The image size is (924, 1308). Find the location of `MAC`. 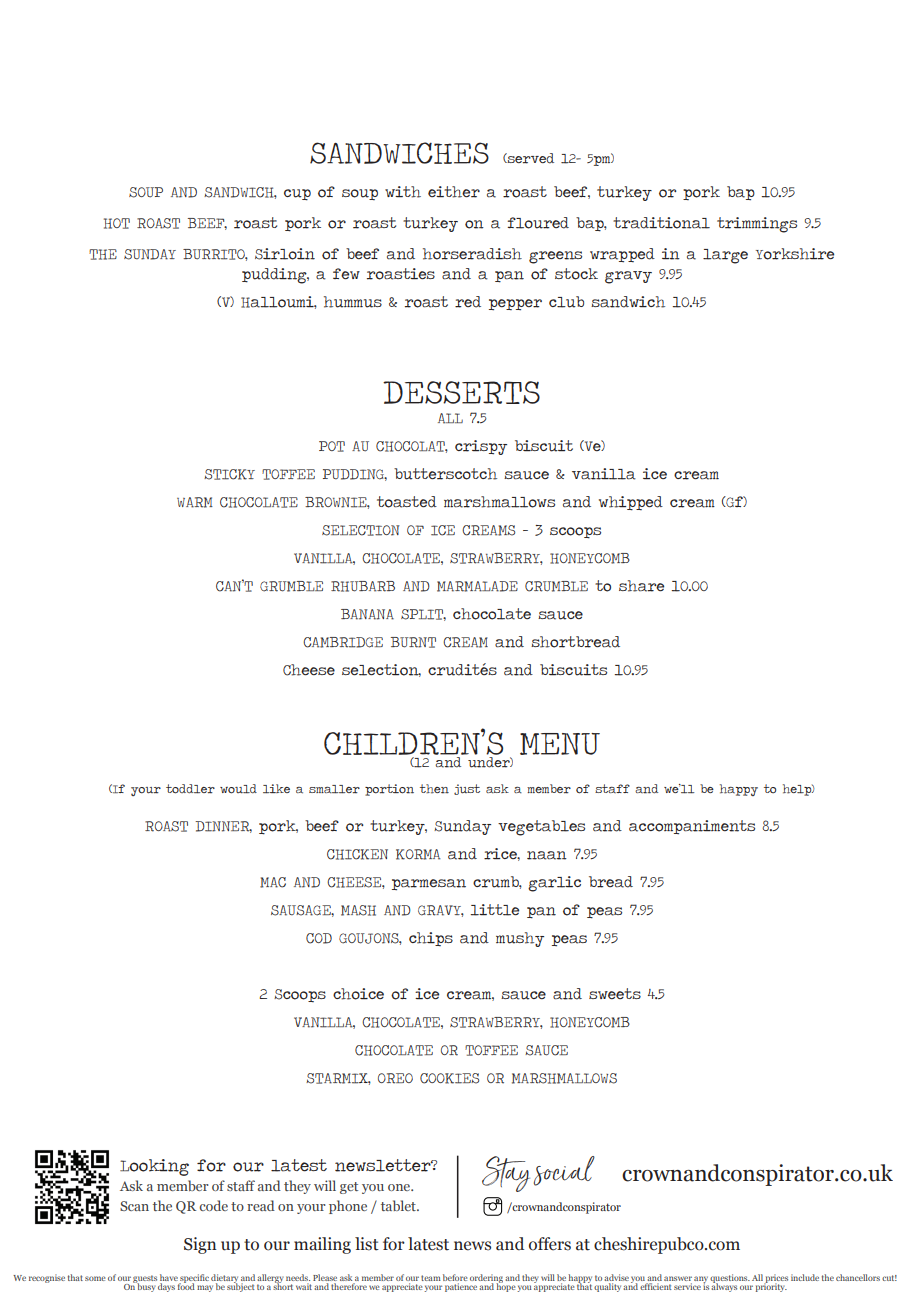

MAC is located at coordinates (273, 882).
